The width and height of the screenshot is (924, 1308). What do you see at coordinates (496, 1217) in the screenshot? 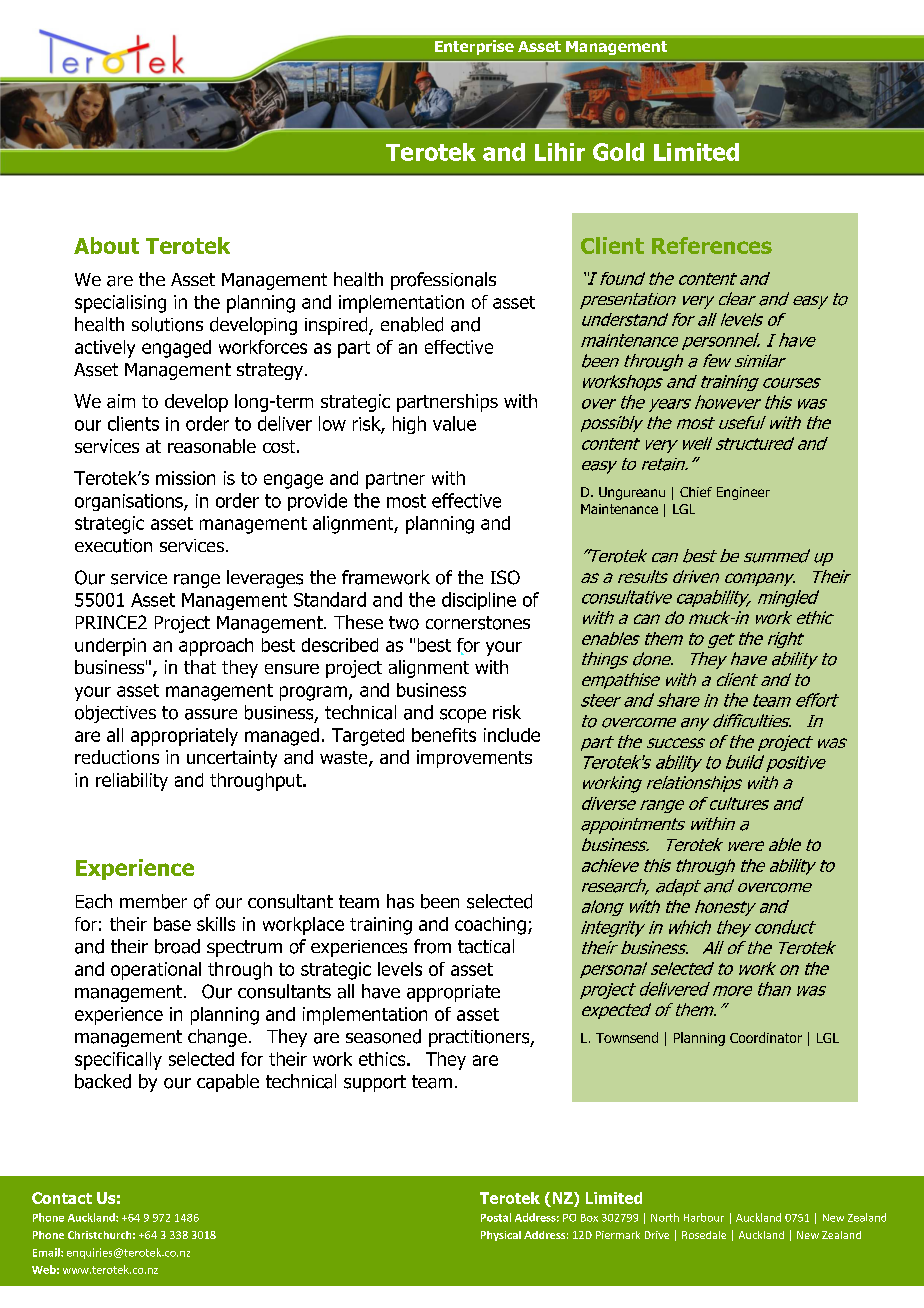
I see `Postal` at bounding box center [496, 1217].
